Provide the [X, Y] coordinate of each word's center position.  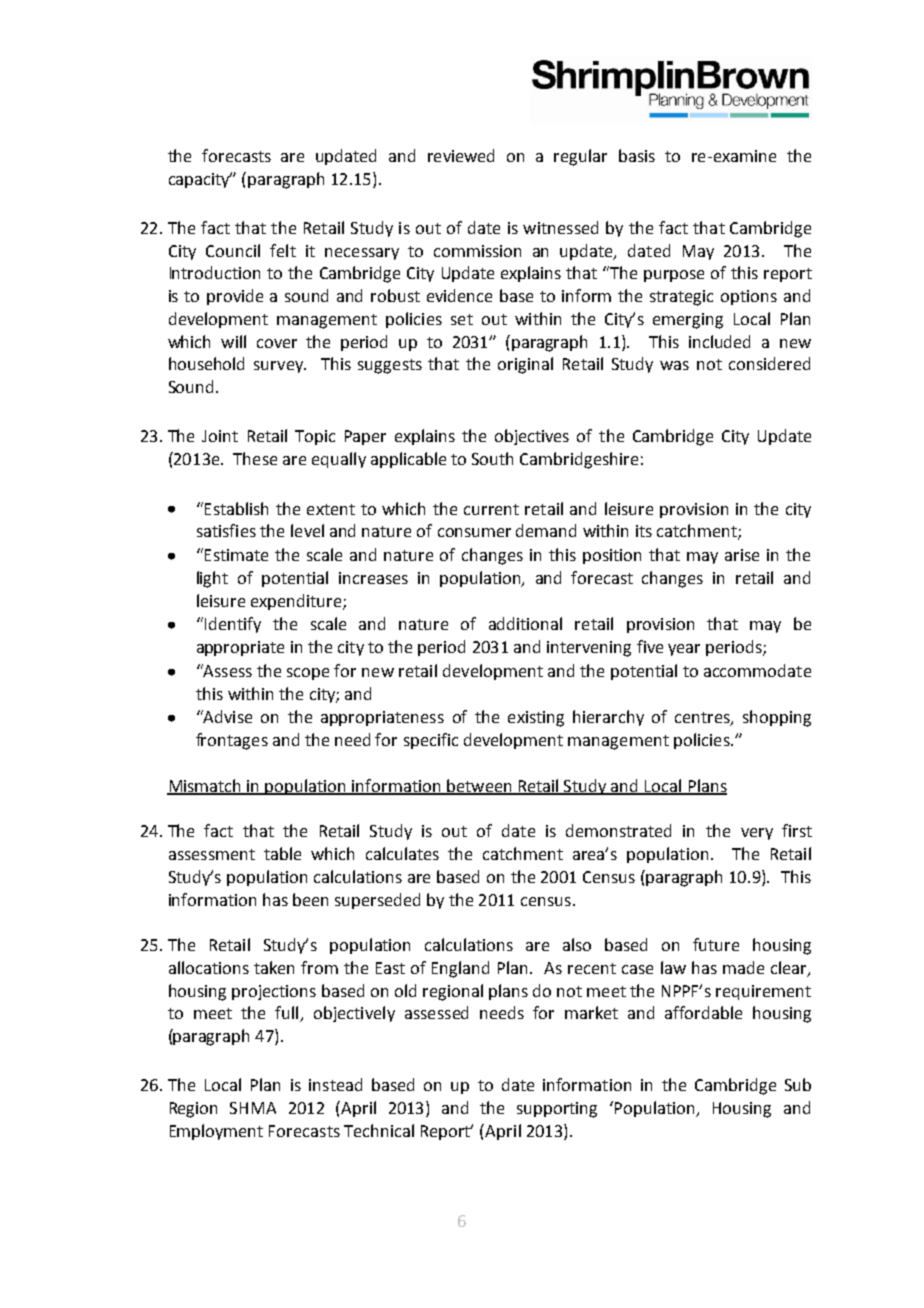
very [757, 834]
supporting [557, 1110]
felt [283, 250]
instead [335, 1084]
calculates [402, 853]
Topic [315, 437]
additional [525, 623]
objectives [532, 437]
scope [308, 674]
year [684, 650]
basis [637, 155]
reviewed [461, 155]
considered [769, 363]
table [282, 853]
